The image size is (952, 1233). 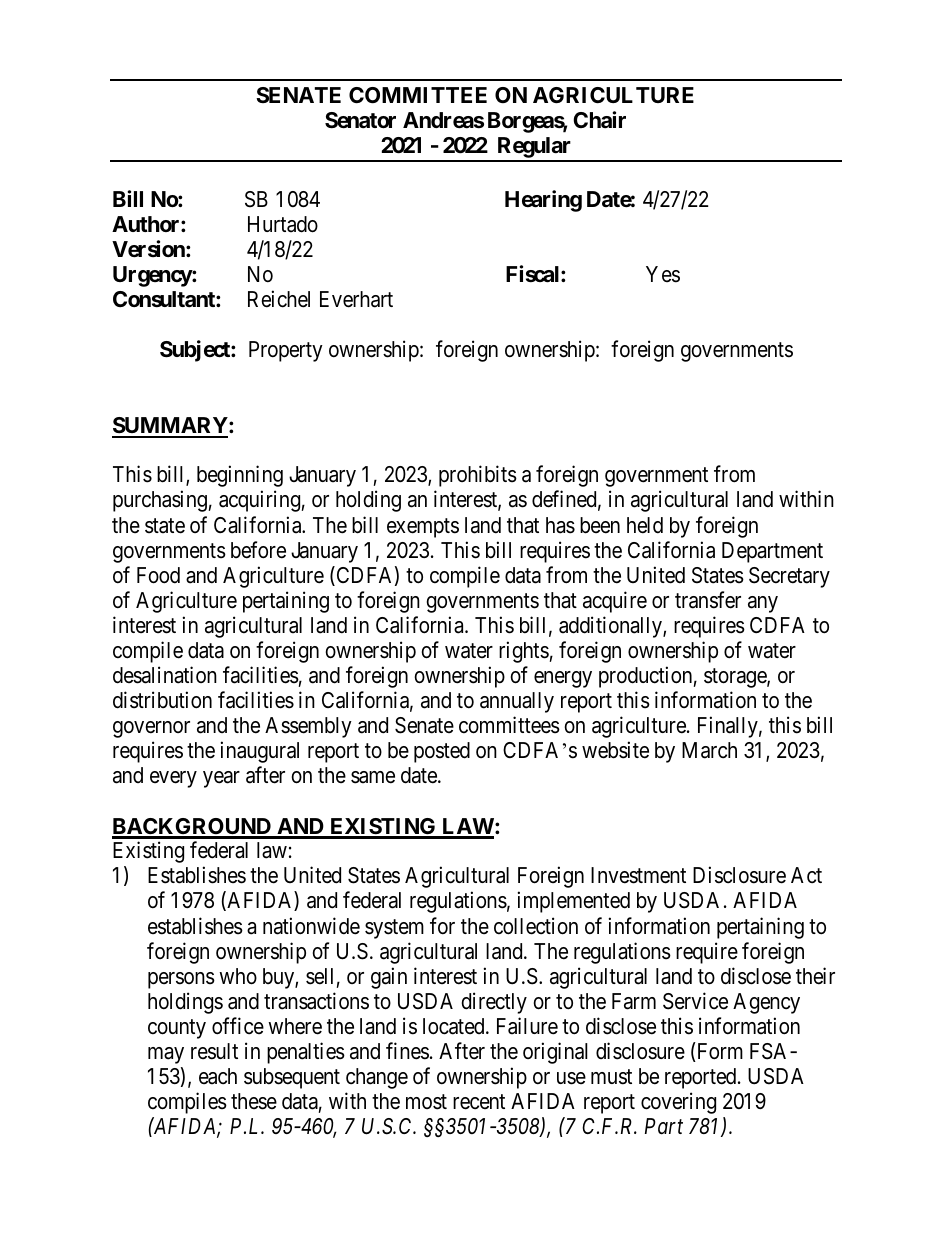 I want to click on Regular, so click(x=534, y=149).
